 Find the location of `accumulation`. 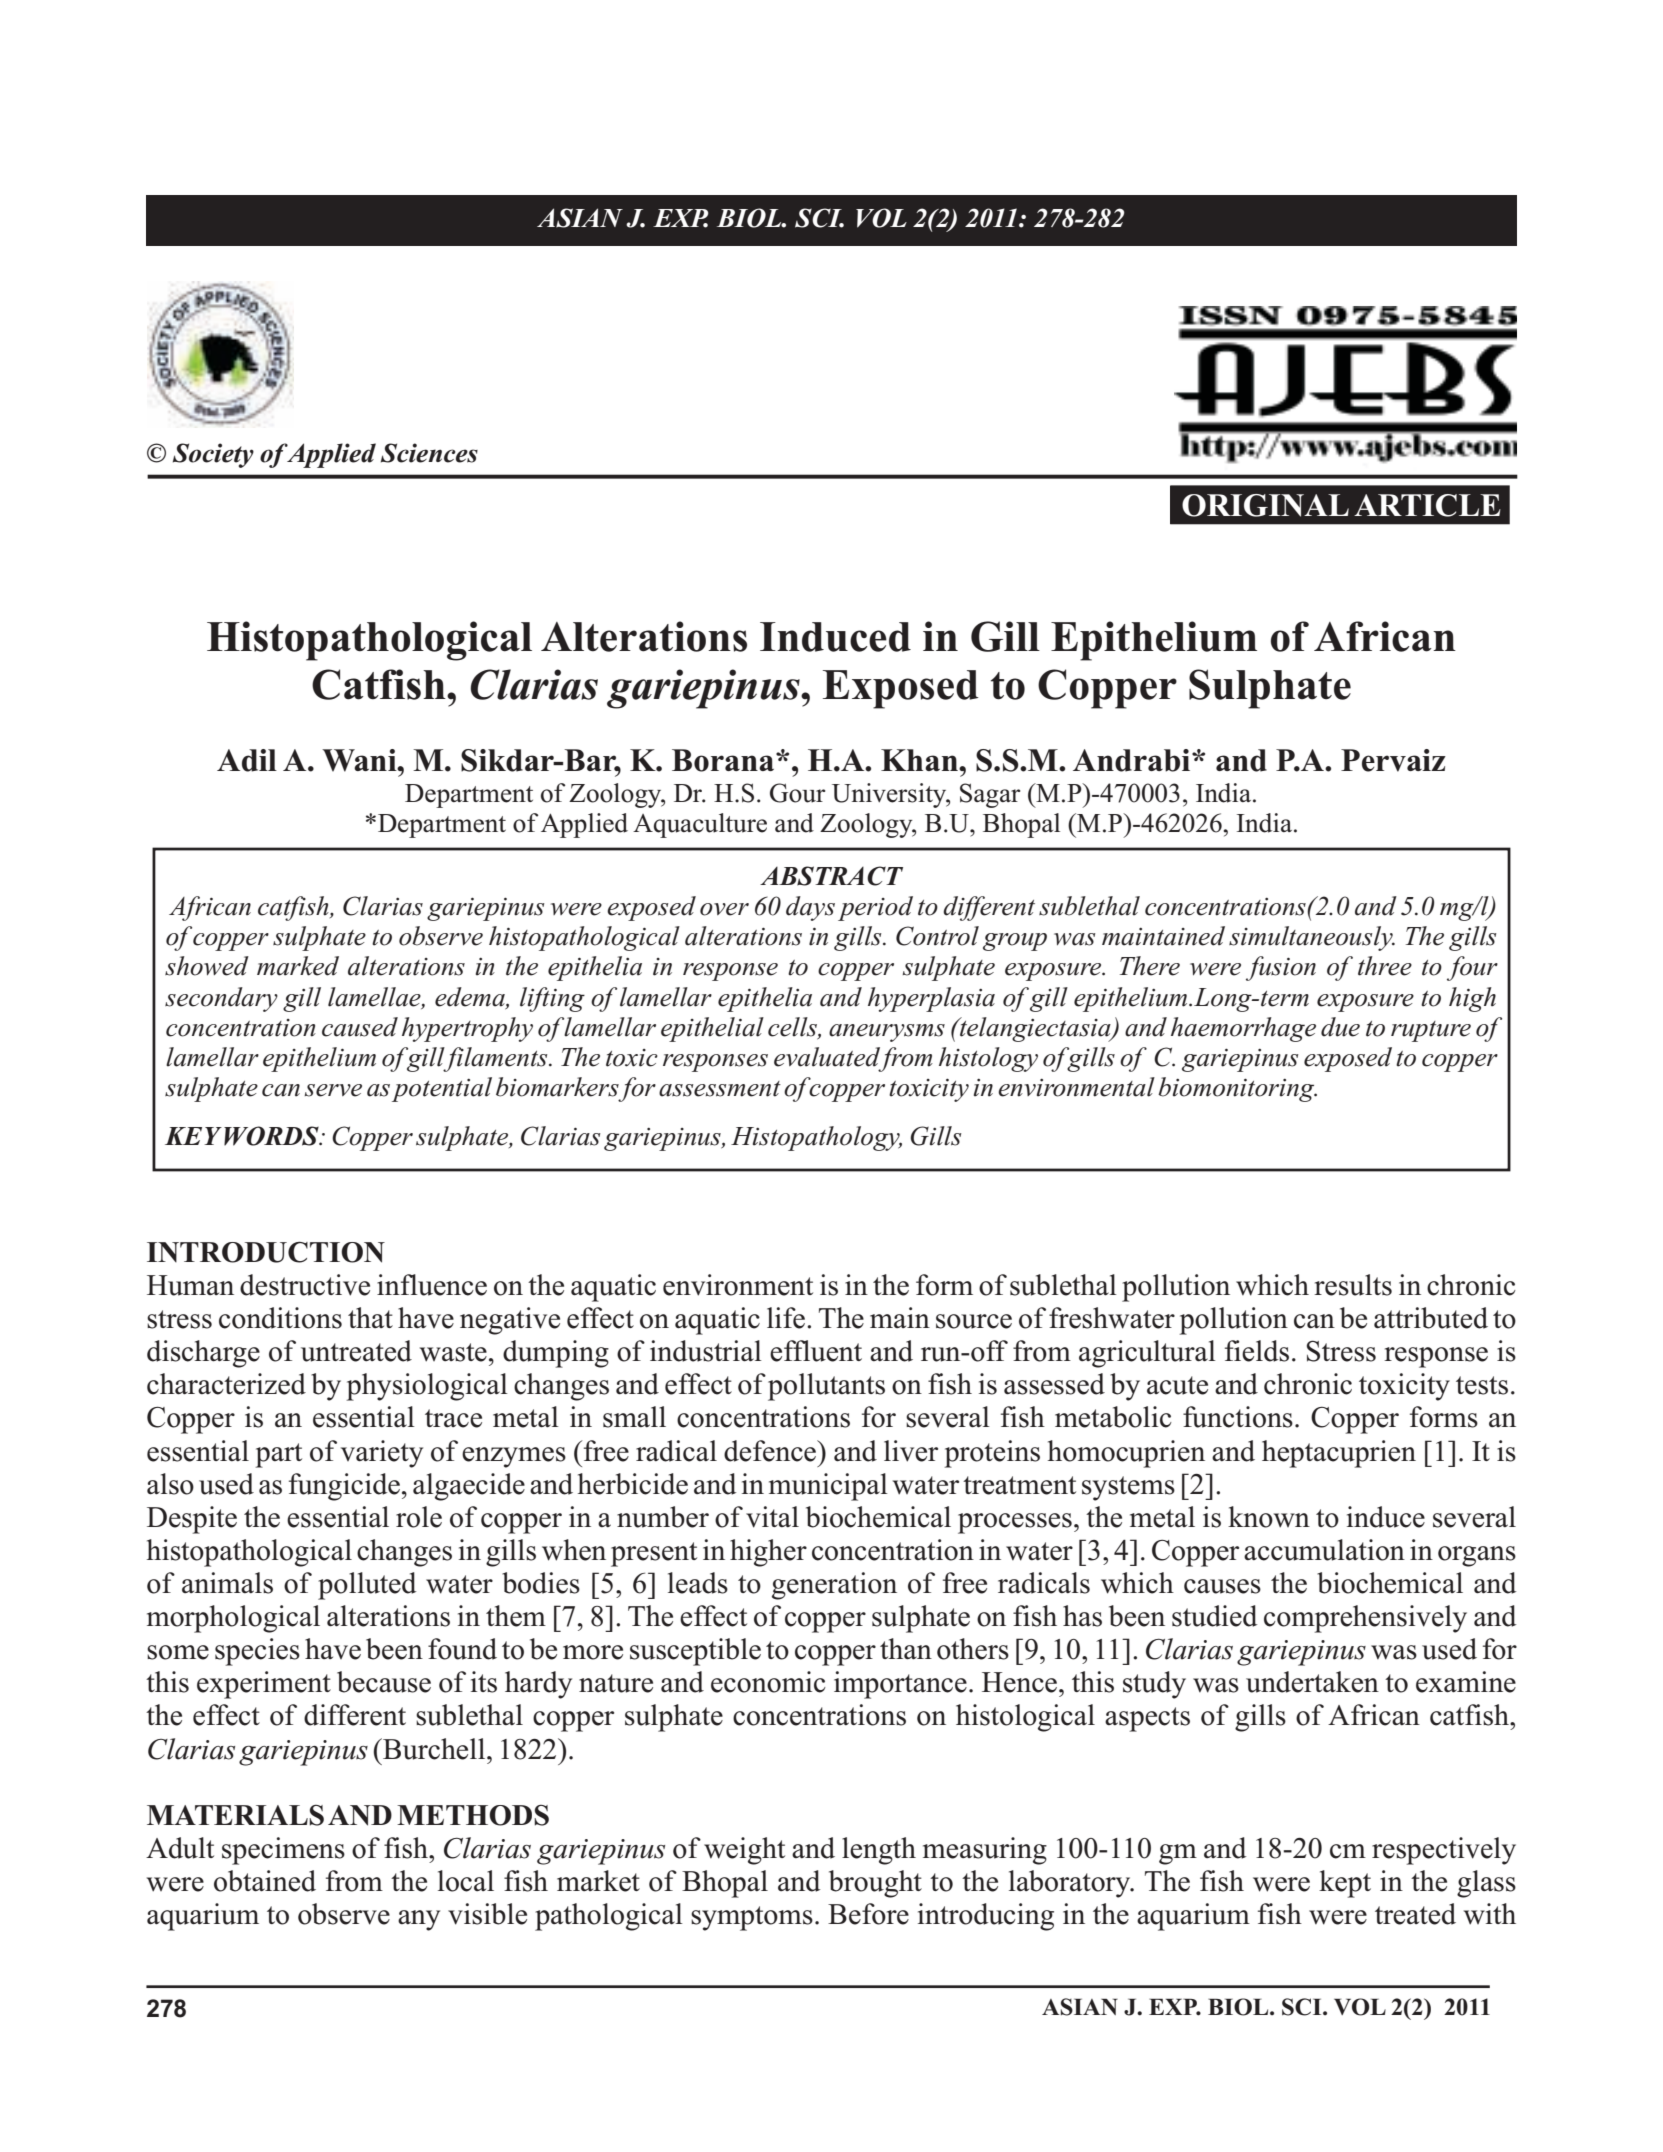

accumulation is located at coordinates (1324, 1550).
